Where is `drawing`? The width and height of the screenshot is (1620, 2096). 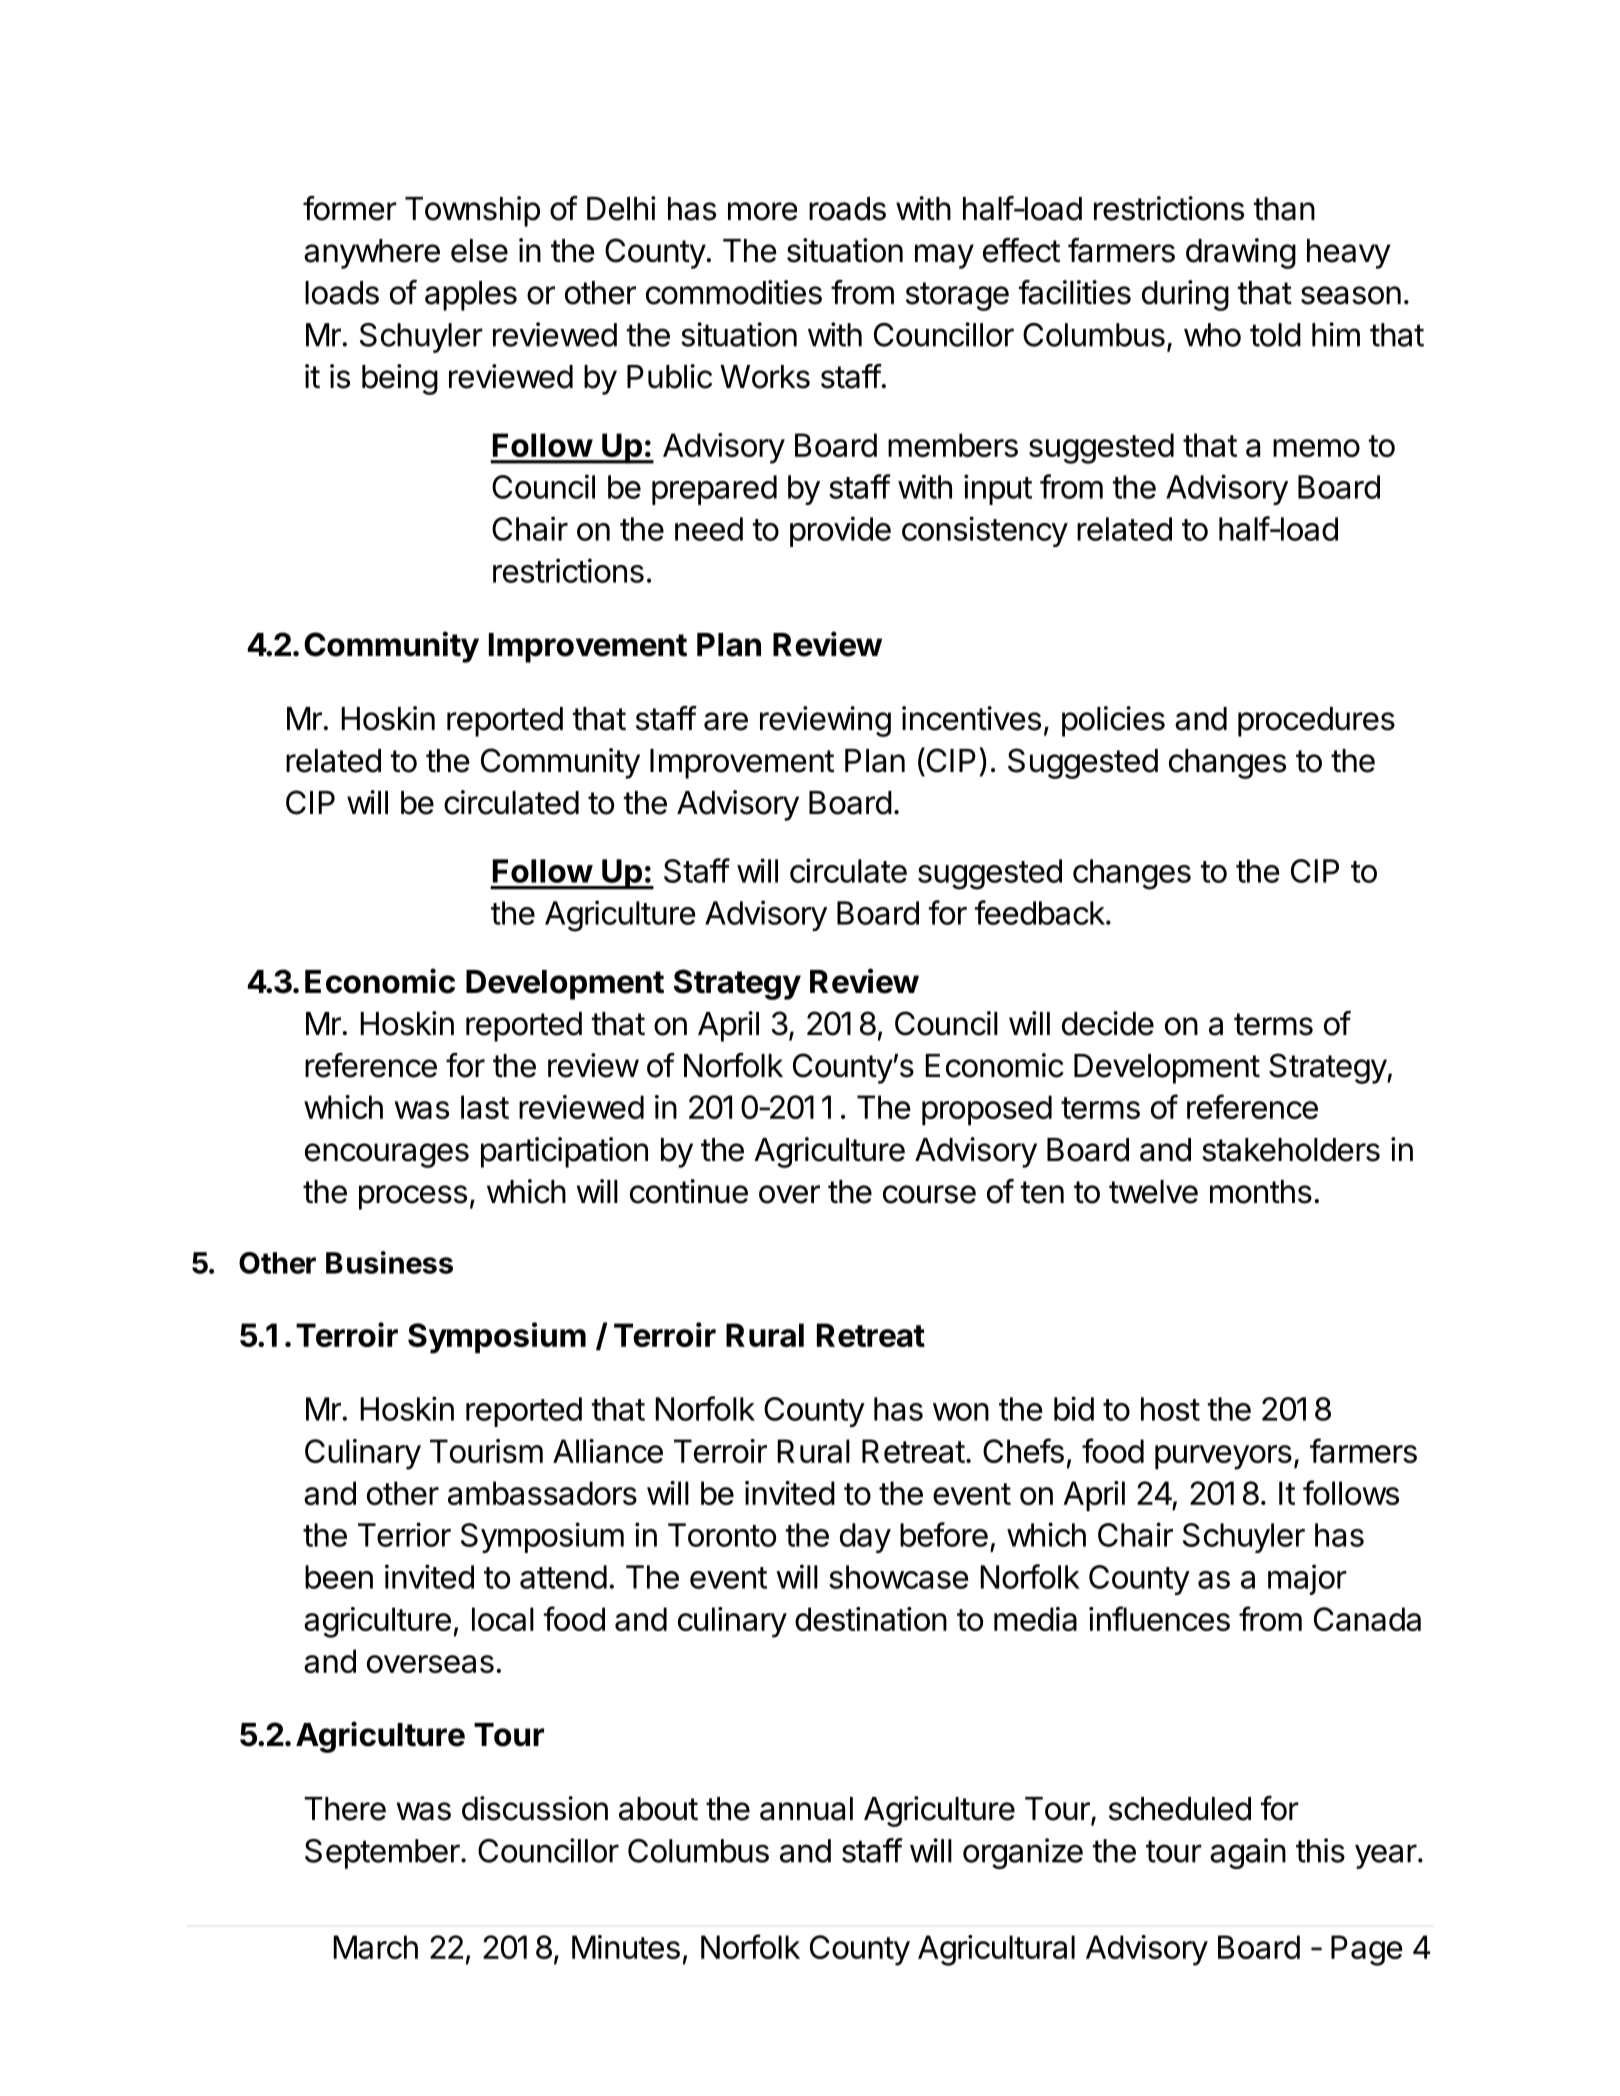 drawing is located at coordinates (1241, 253).
